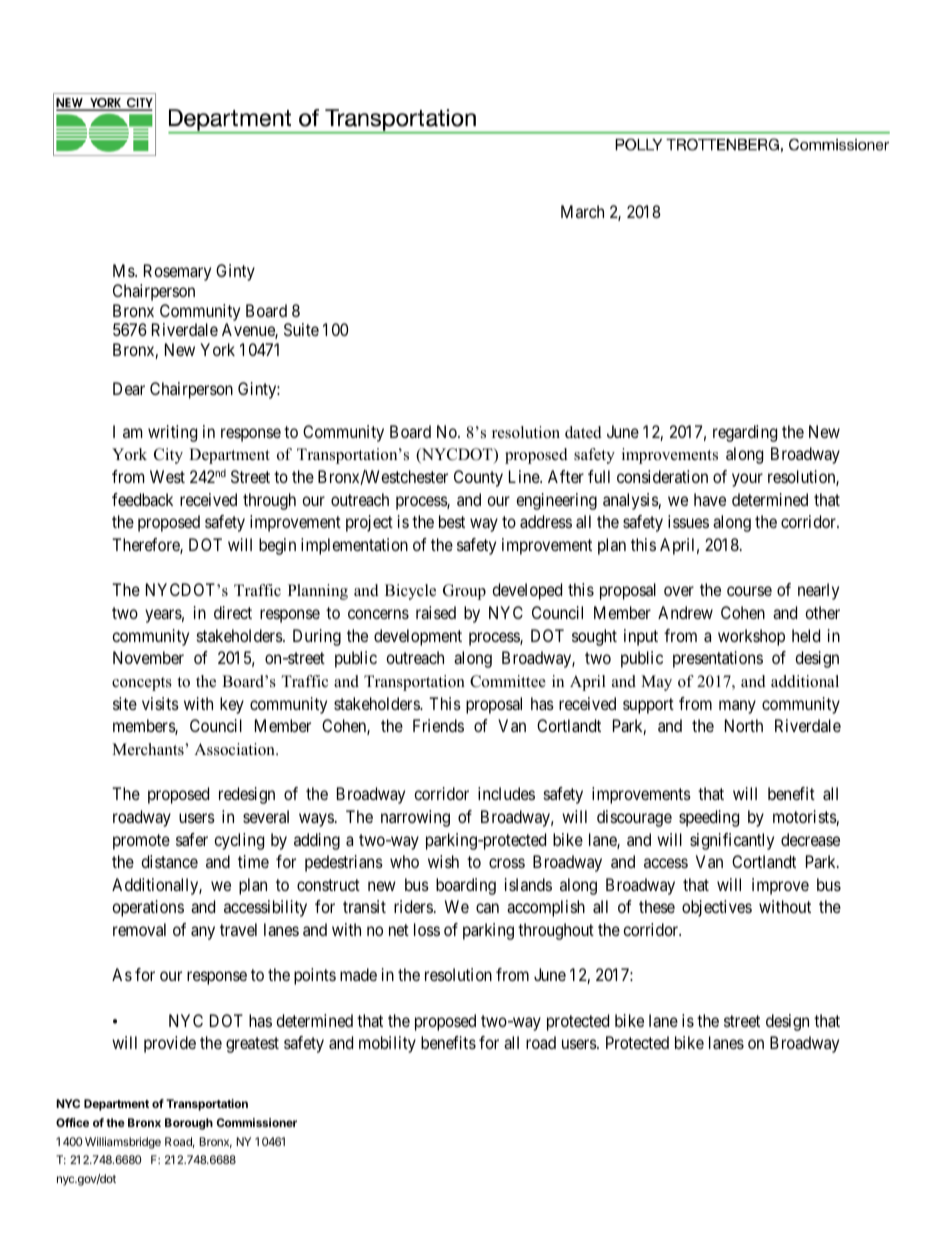  Describe the element at coordinates (718, 659) in the screenshot. I see `presentations` at that location.
